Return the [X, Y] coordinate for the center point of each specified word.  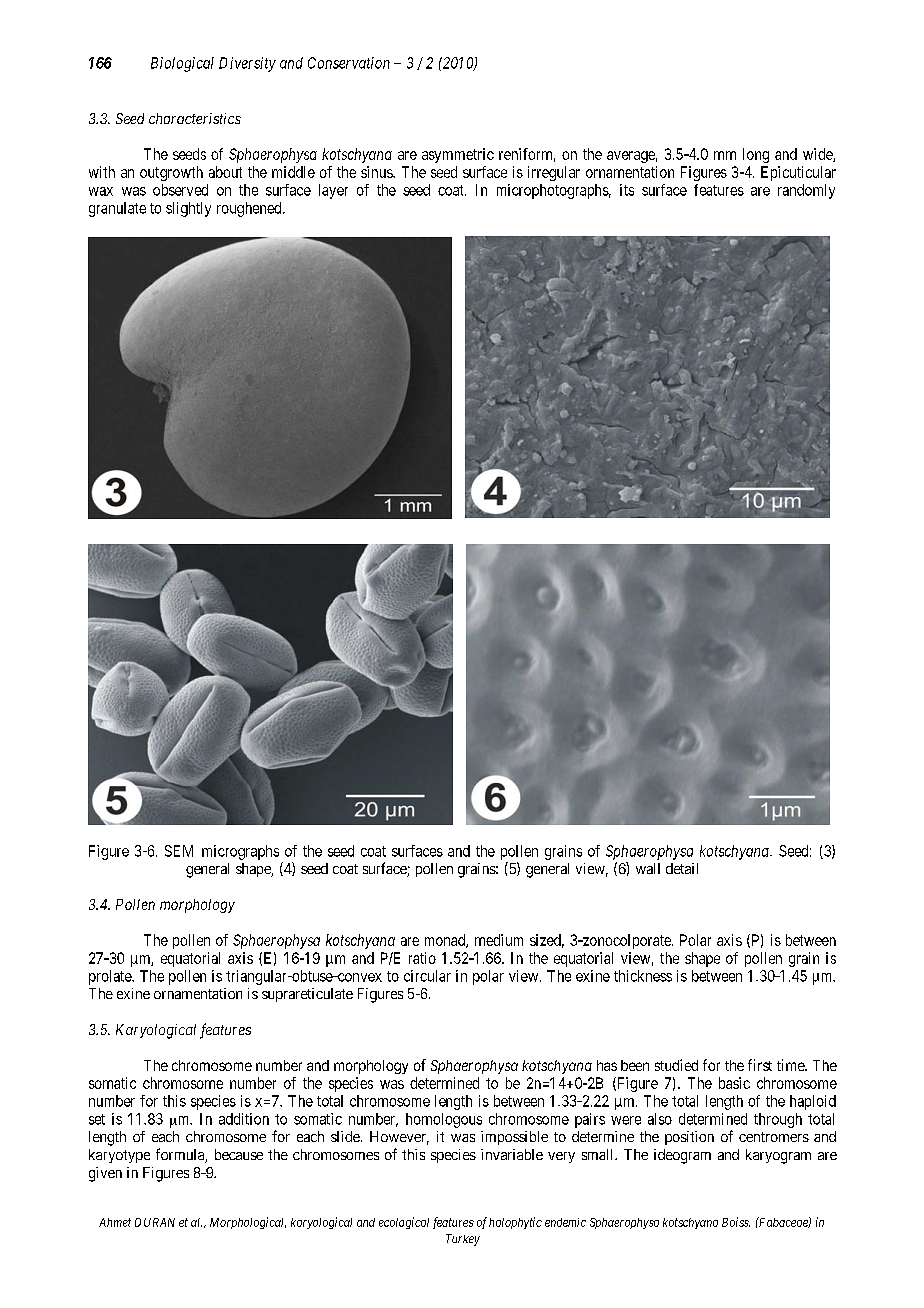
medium [499, 940]
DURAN [155, 1222]
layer [333, 191]
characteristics [195, 118]
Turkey [463, 1240]
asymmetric [458, 155]
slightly [188, 209]
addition [244, 1119]
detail [682, 868]
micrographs [240, 852]
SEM [179, 851]
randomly [806, 191]
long [756, 155]
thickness [643, 976]
